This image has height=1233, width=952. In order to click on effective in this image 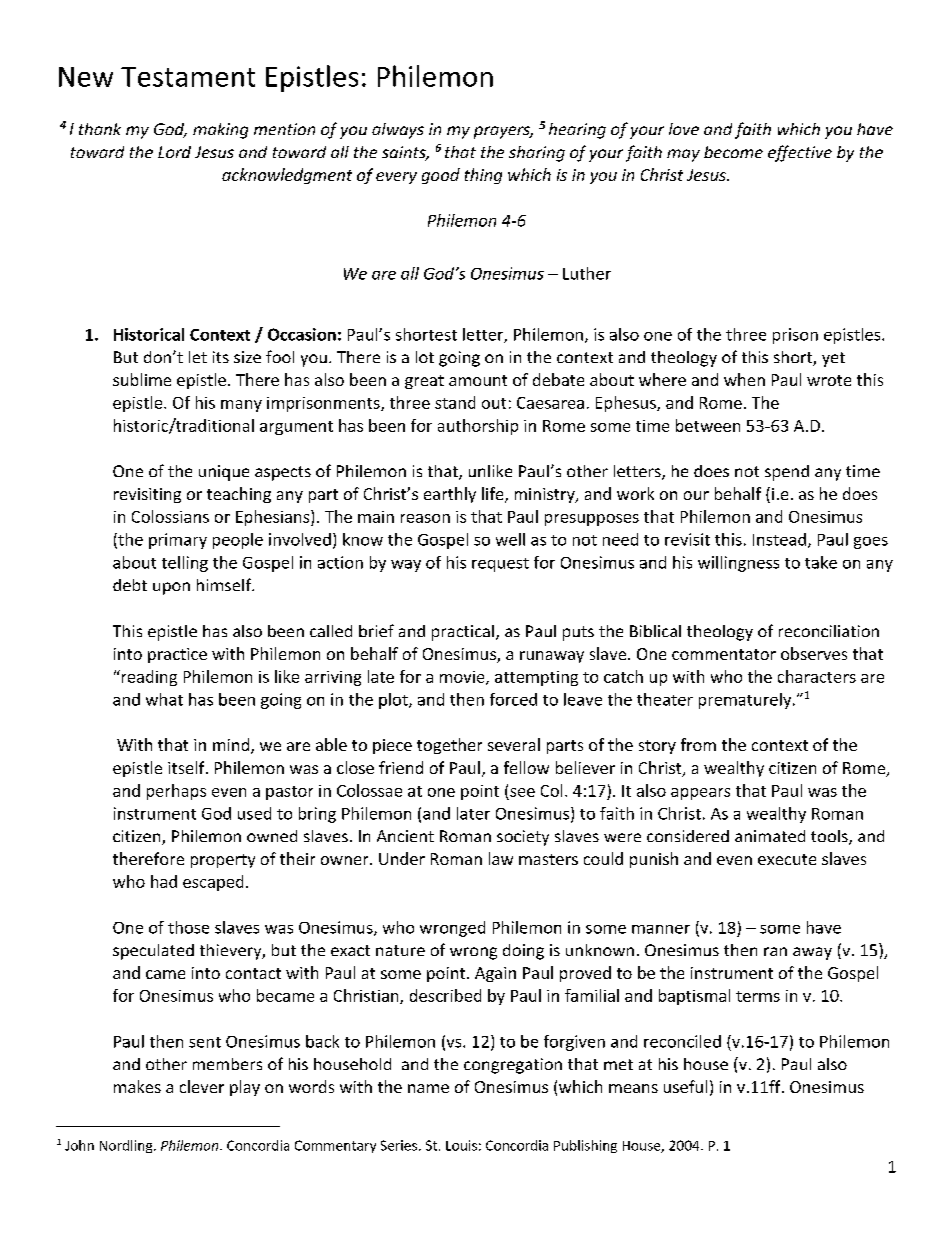, I will do `click(800, 153)`.
